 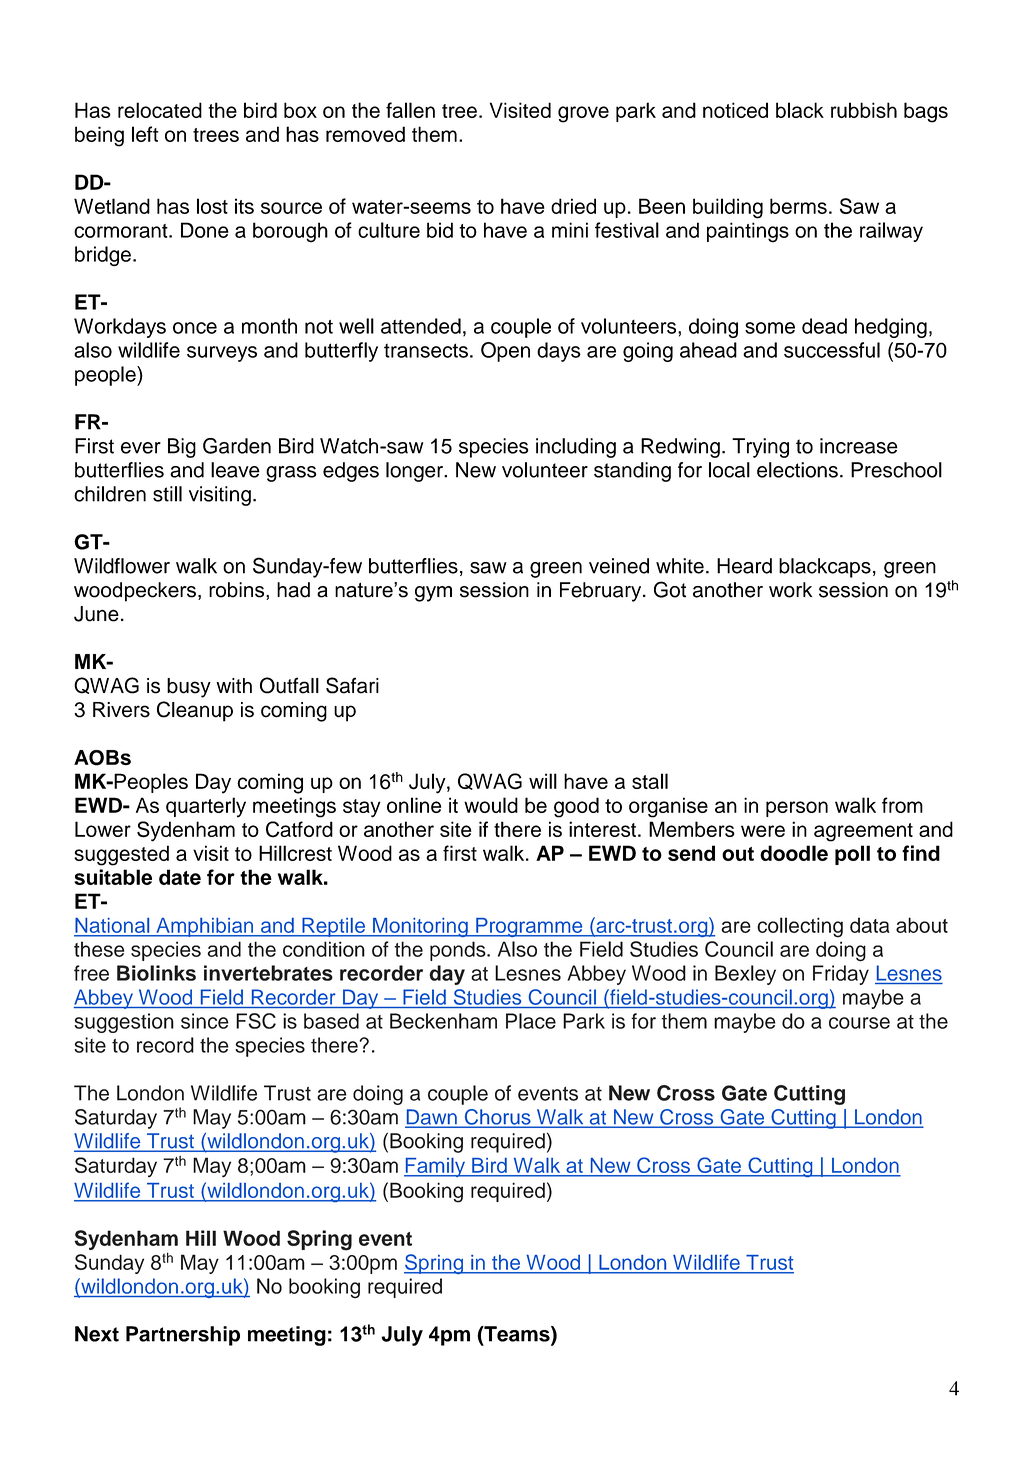 What do you see at coordinates (183, 1336) in the document?
I see `Partnership` at bounding box center [183, 1336].
